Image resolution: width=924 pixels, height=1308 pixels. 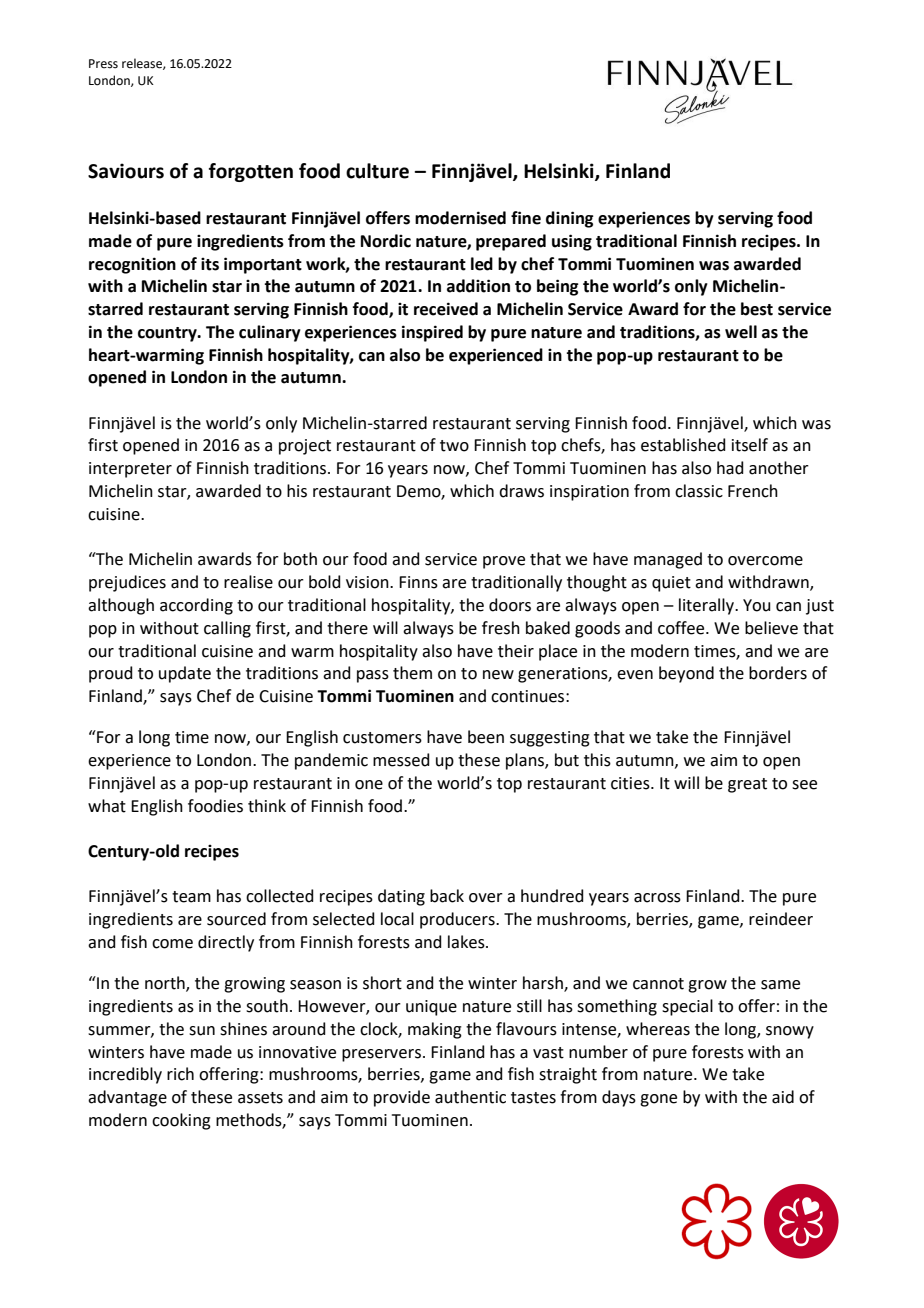 What do you see at coordinates (377, 171) in the image?
I see `culture` at bounding box center [377, 171].
